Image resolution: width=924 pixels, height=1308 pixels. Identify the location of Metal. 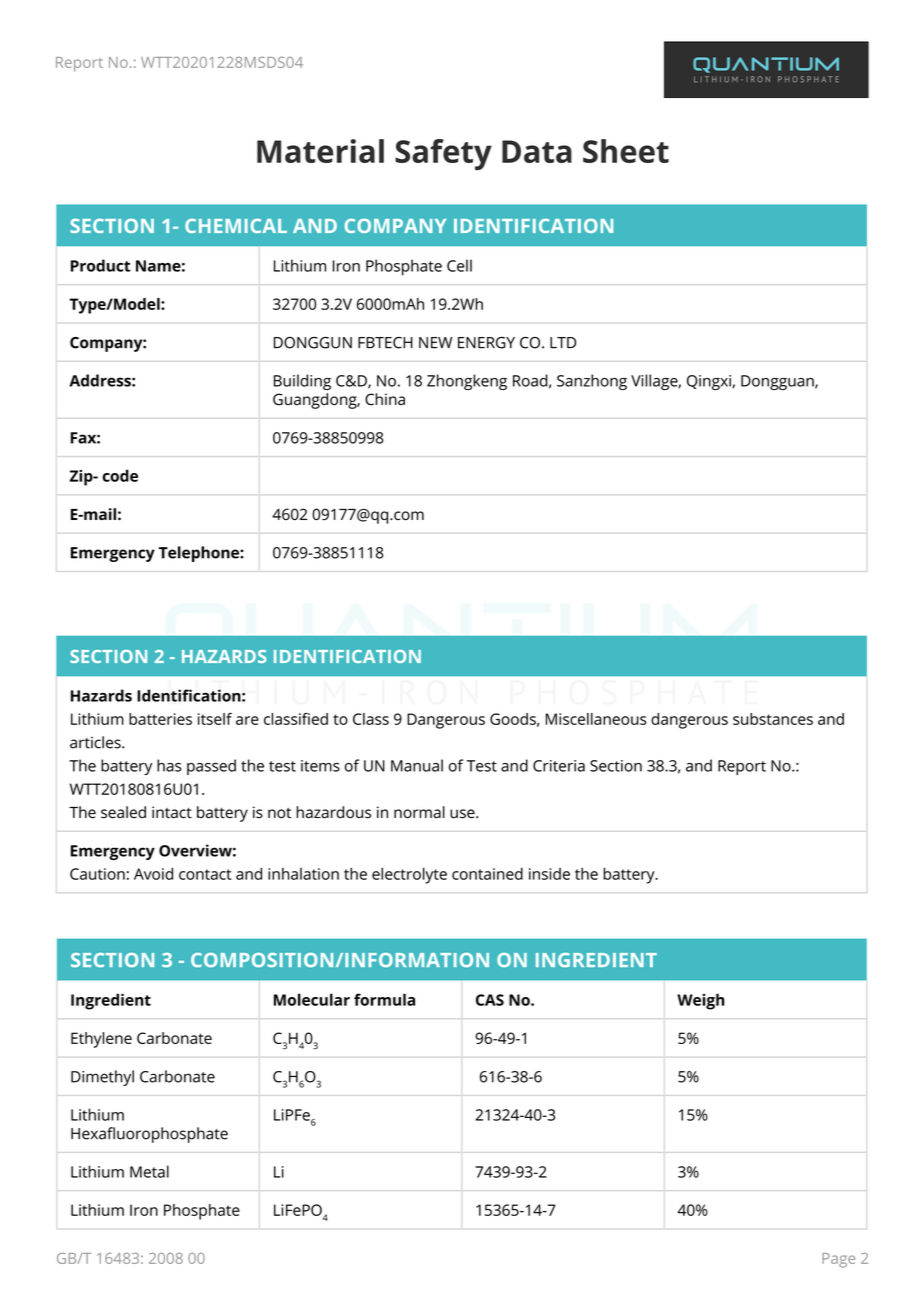
(149, 1171).
